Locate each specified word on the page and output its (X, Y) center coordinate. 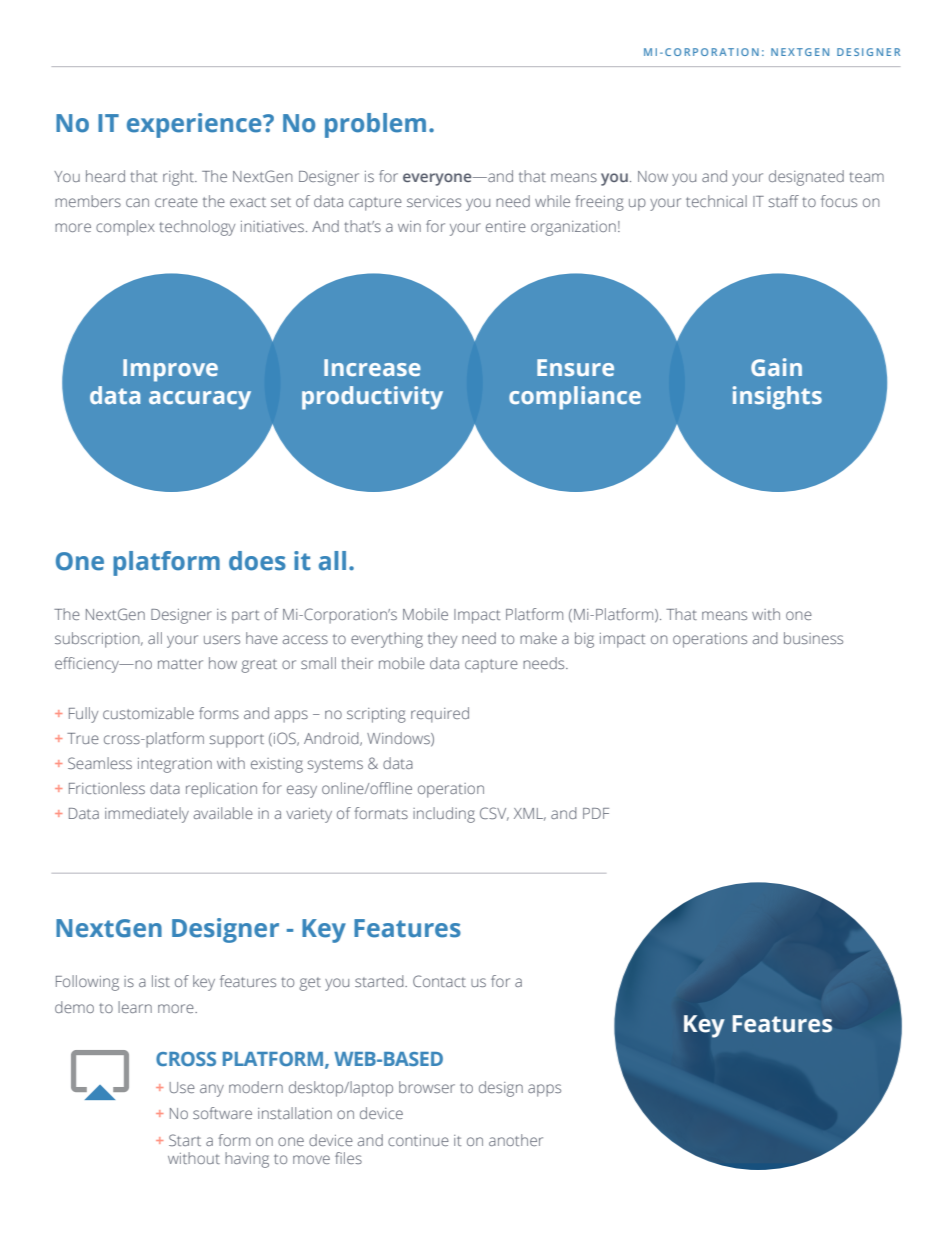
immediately (147, 815)
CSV (494, 814)
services (434, 201)
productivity (372, 398)
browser (427, 1087)
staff (783, 201)
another (516, 1140)
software (222, 1113)
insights (777, 398)
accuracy (200, 400)
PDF (596, 813)
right (179, 178)
